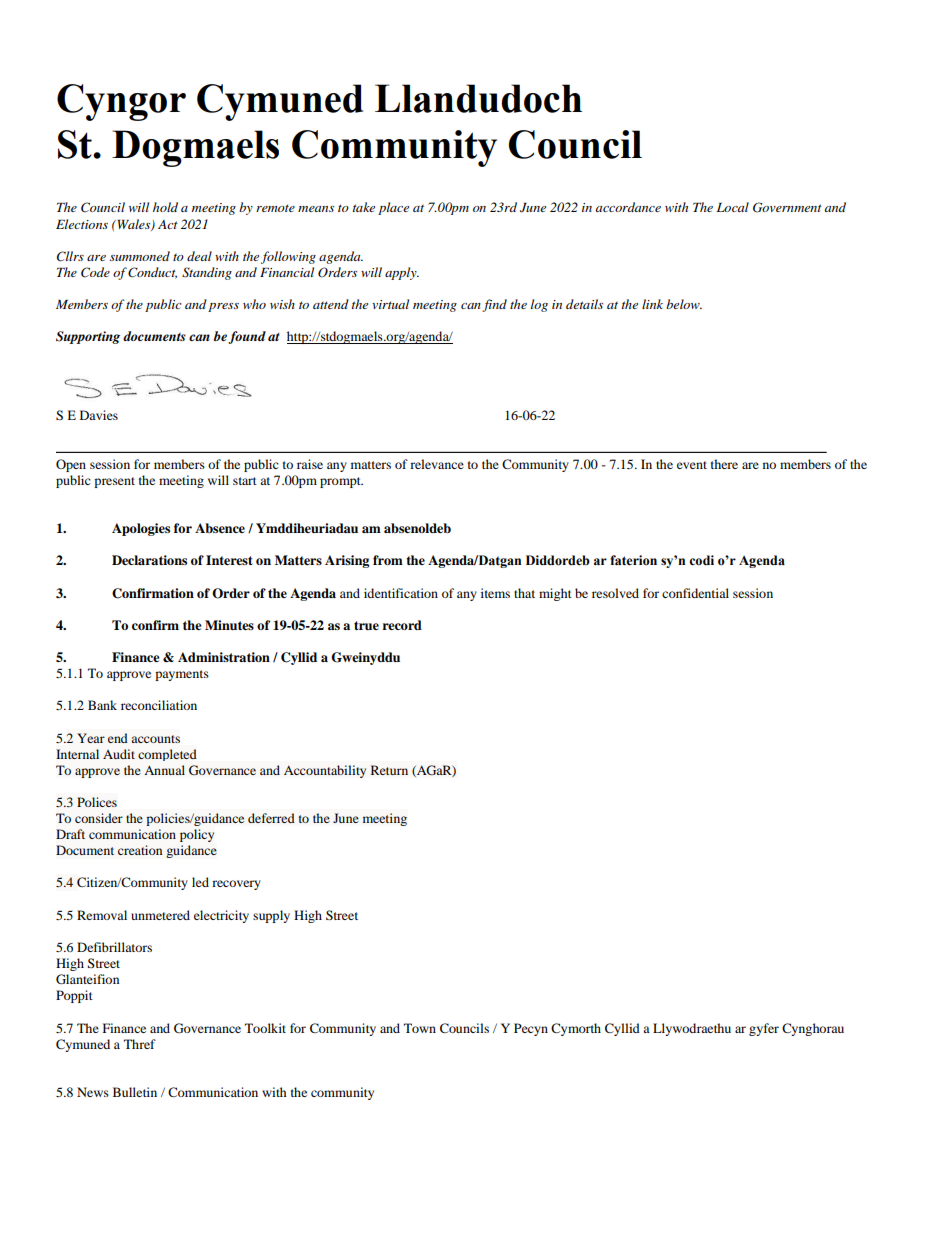  Describe the element at coordinates (733, 207) in the page. I see `Local` at that location.
